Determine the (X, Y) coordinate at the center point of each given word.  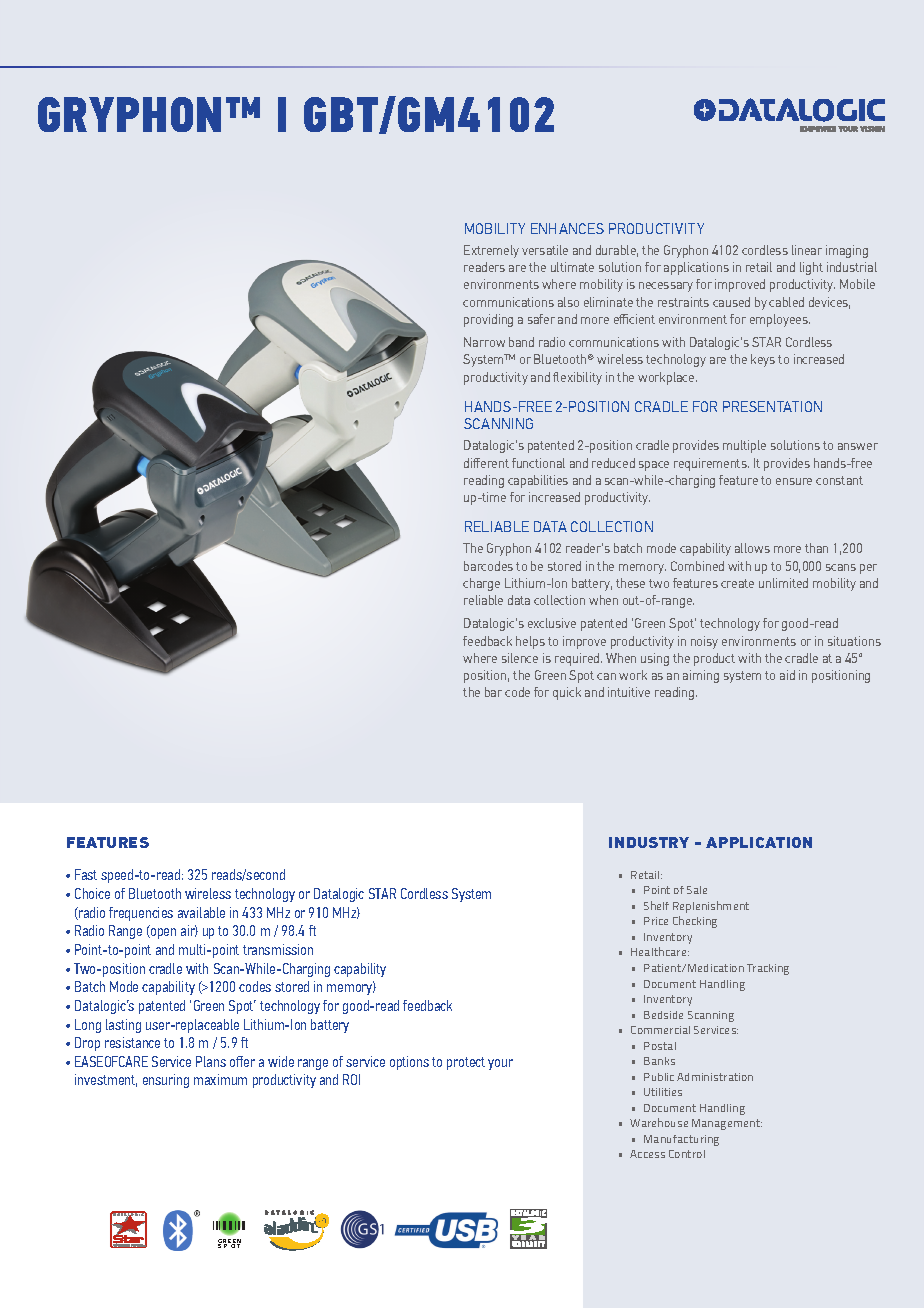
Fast (86, 874)
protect (466, 1063)
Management (727, 1124)
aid (787, 675)
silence (520, 658)
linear (807, 250)
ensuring (166, 1081)
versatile (545, 250)
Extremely (491, 251)
